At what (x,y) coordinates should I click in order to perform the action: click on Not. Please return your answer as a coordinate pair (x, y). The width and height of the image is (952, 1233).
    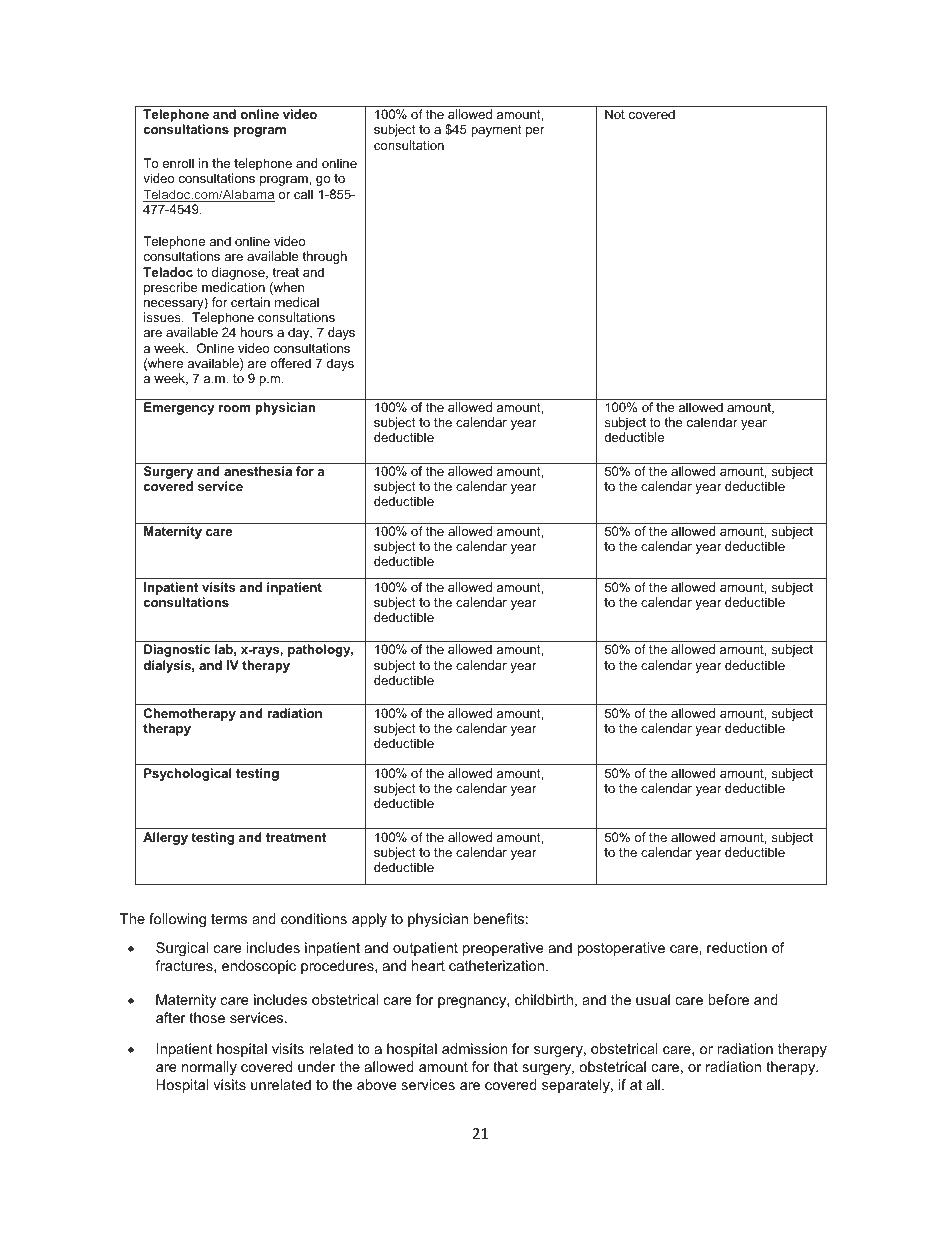
    Looking at the image, I should click on (615, 114).
